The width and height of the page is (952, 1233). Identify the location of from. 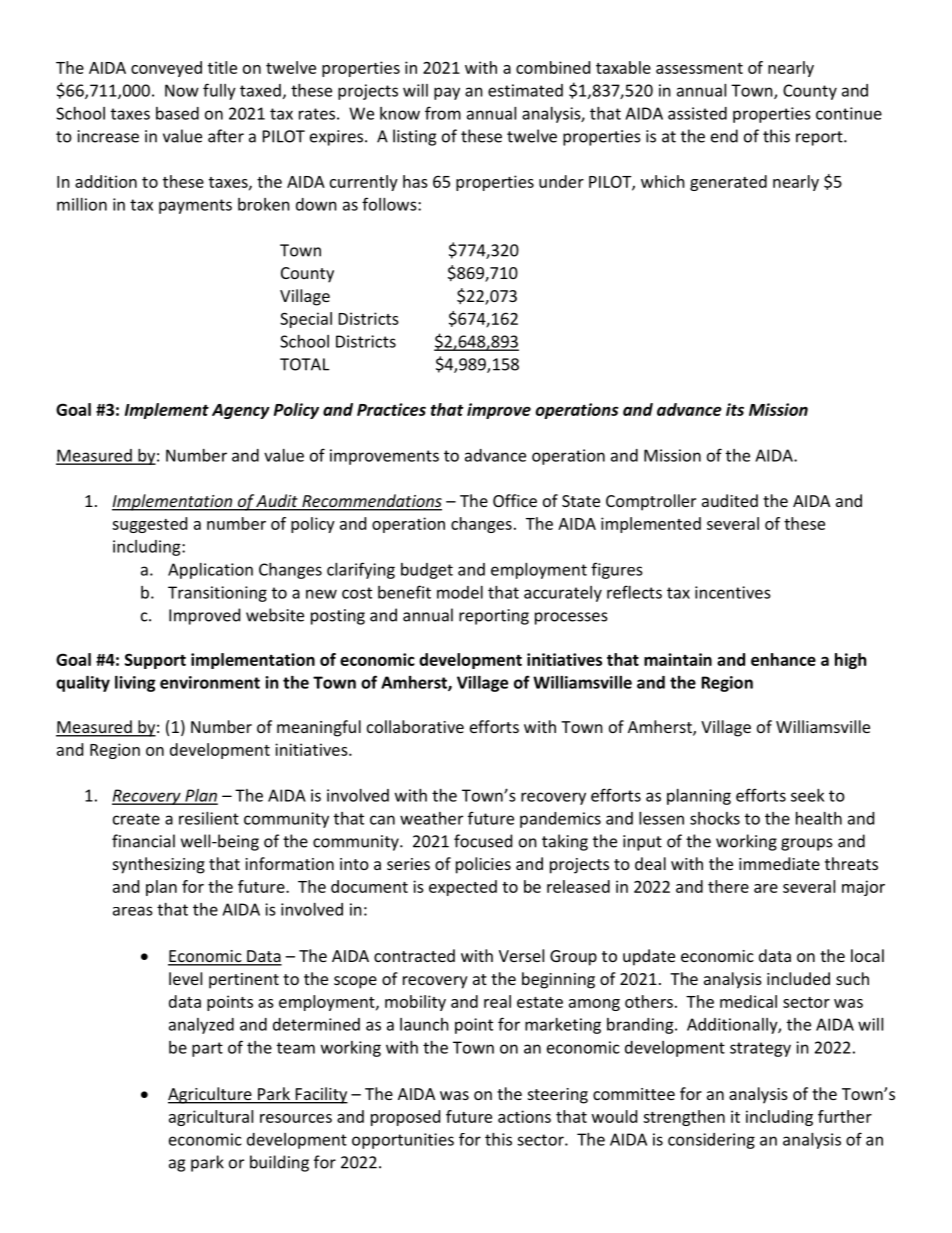
(443, 113).
